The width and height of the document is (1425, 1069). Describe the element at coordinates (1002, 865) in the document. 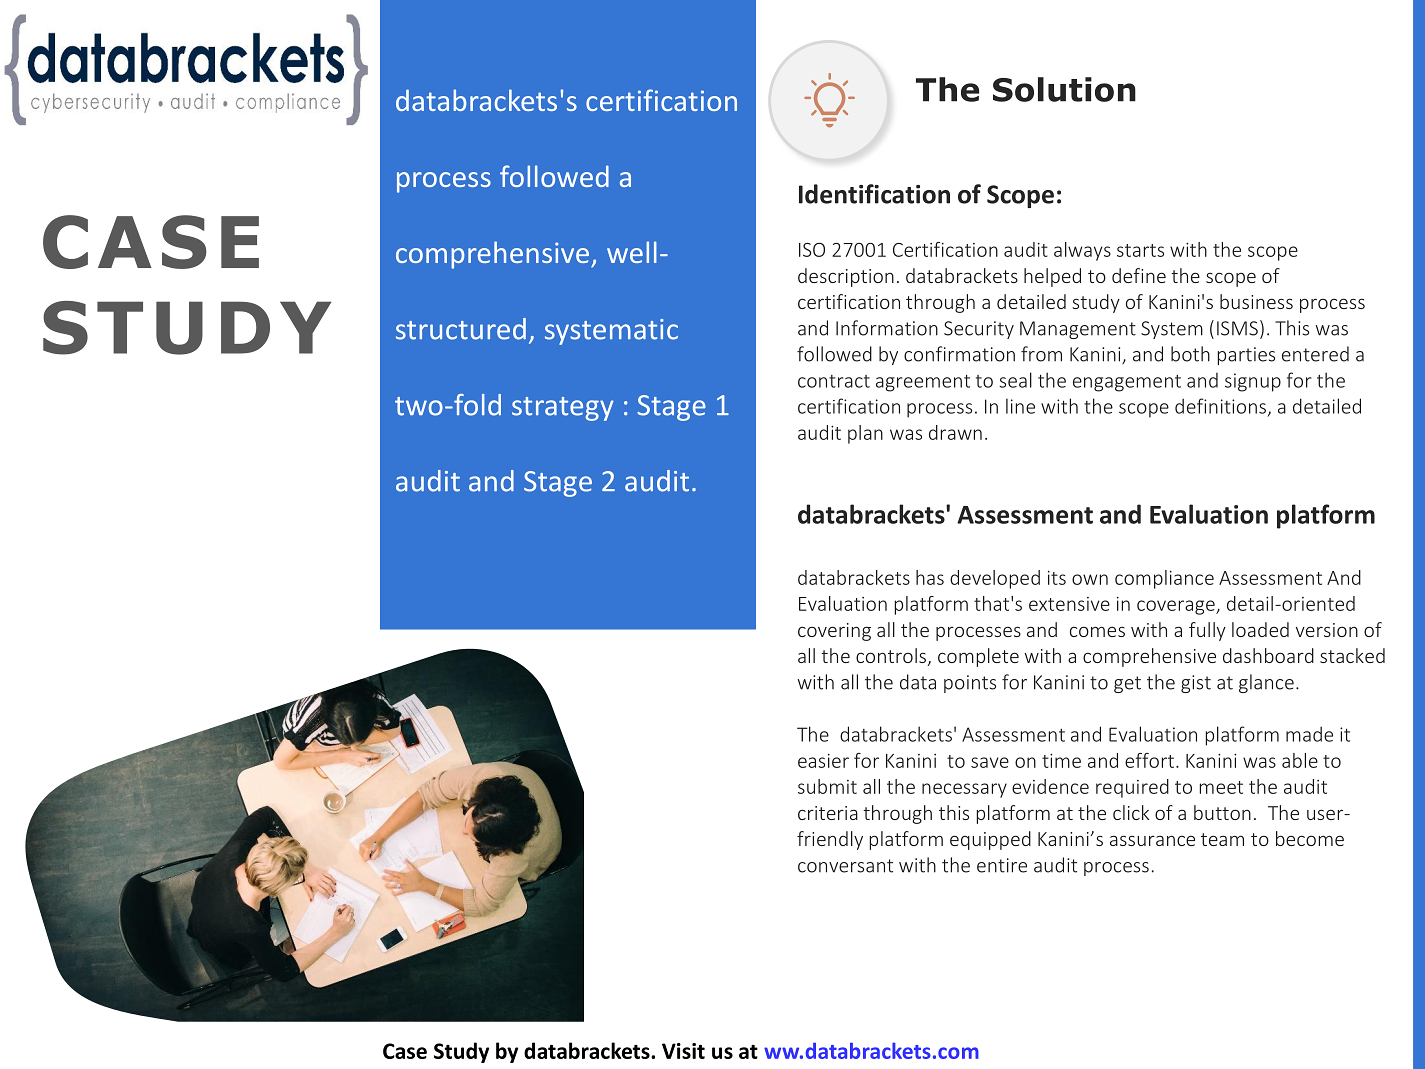

I see `entire` at that location.
